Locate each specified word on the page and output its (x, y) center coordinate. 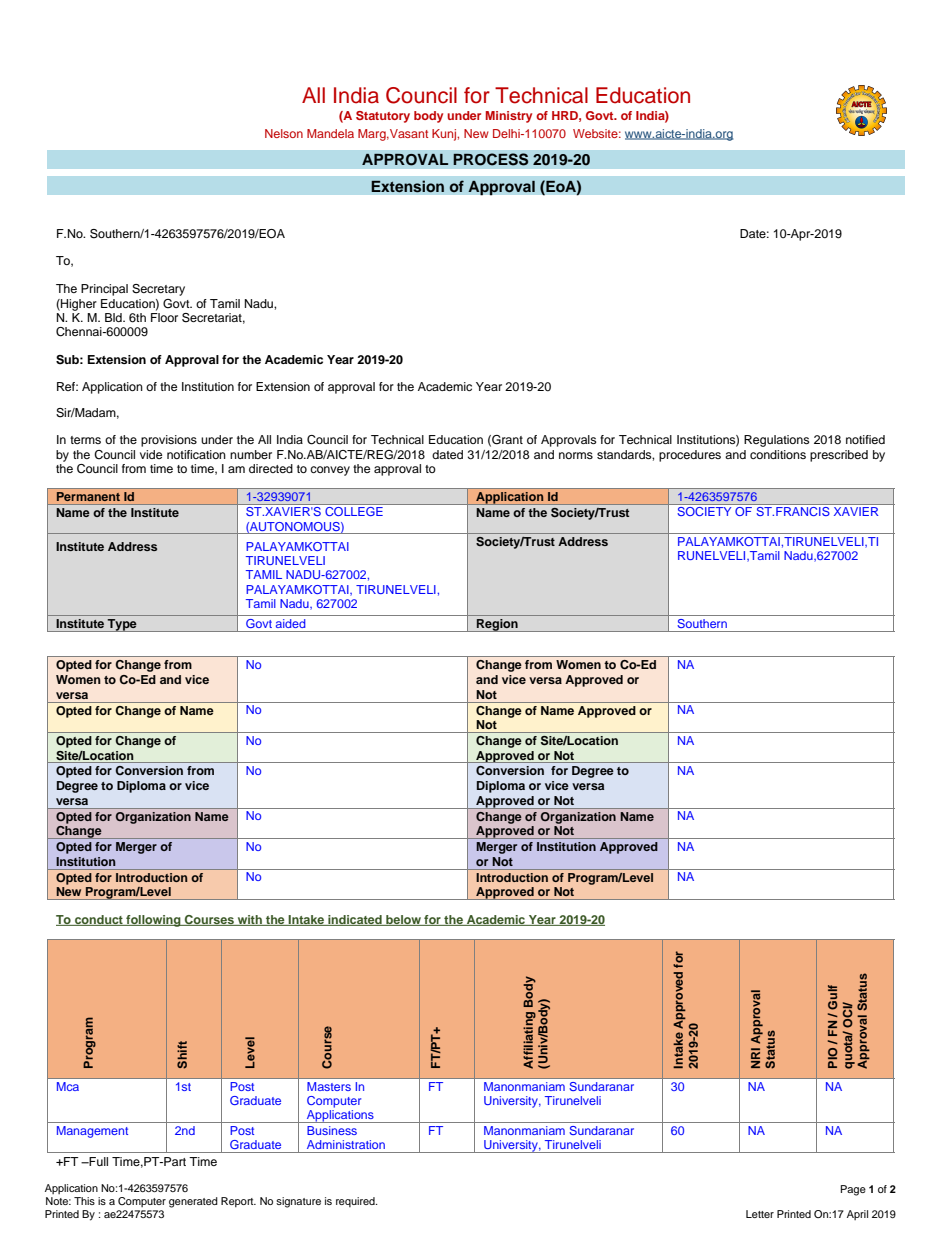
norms (576, 455)
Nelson (284, 133)
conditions (778, 454)
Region (497, 625)
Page (853, 1190)
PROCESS (491, 159)
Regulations (776, 441)
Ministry (509, 117)
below (403, 920)
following (153, 921)
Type (122, 625)
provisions (169, 441)
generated (193, 1202)
